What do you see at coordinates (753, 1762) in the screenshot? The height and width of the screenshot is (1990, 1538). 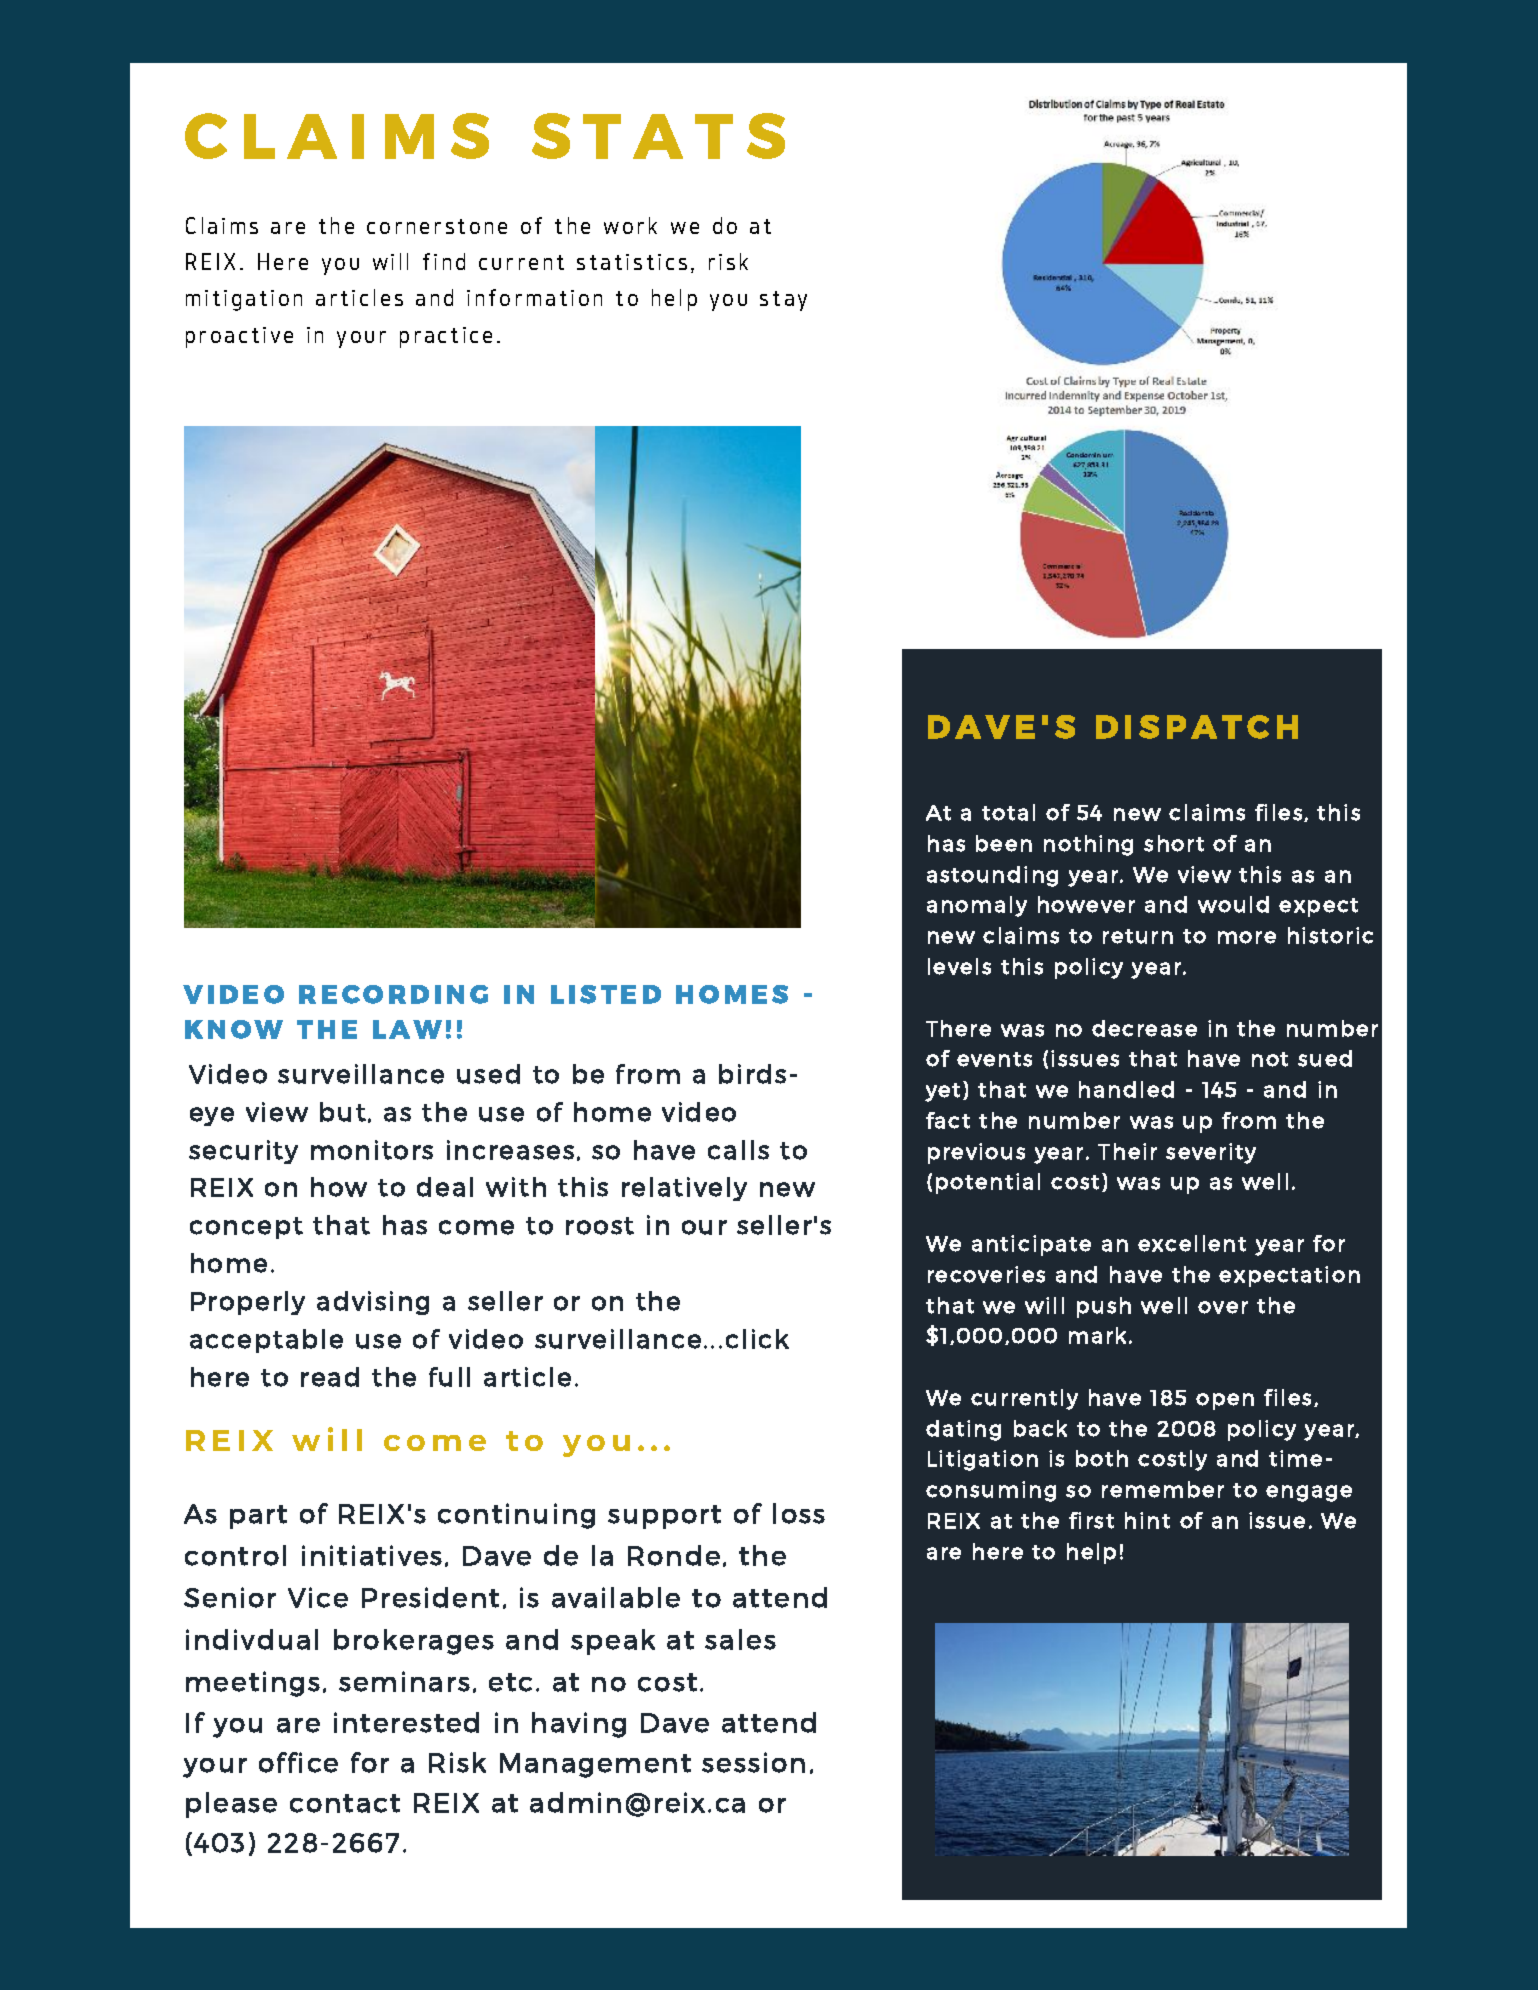 I see `session` at bounding box center [753, 1762].
